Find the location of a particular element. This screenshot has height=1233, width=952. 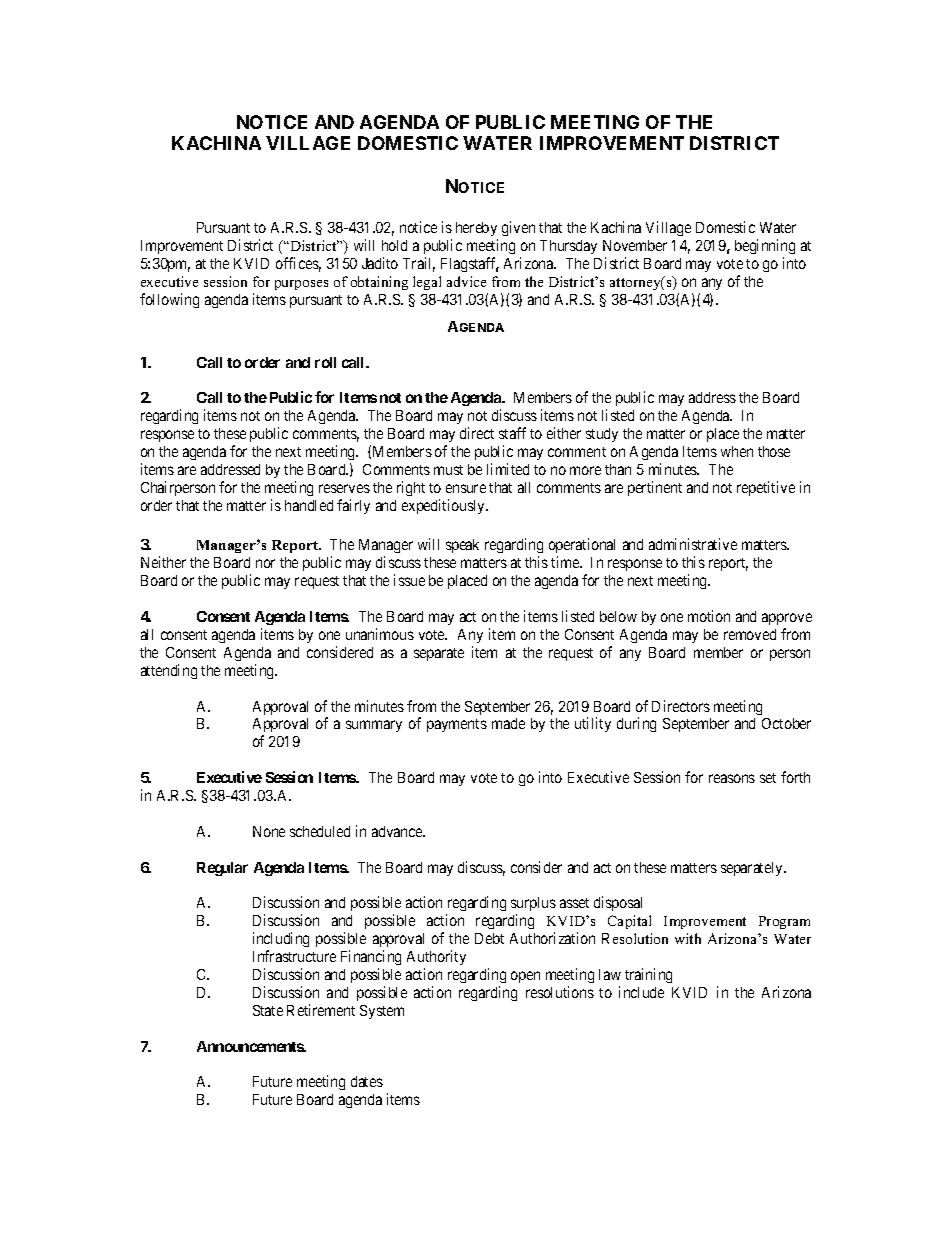

made is located at coordinates (508, 723).
